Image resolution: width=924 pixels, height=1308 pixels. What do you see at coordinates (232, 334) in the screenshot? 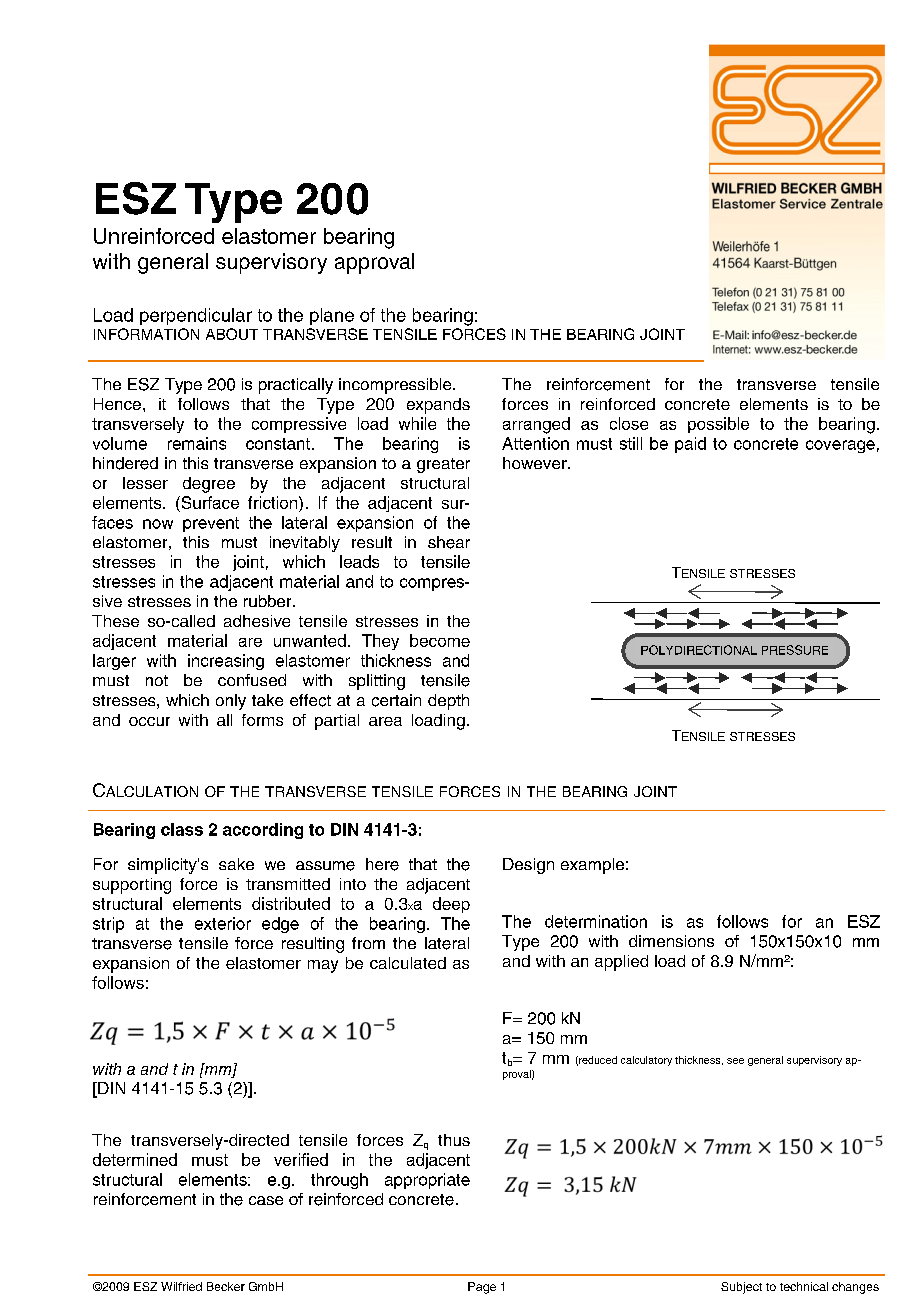
I see `ABOUT` at bounding box center [232, 334].
